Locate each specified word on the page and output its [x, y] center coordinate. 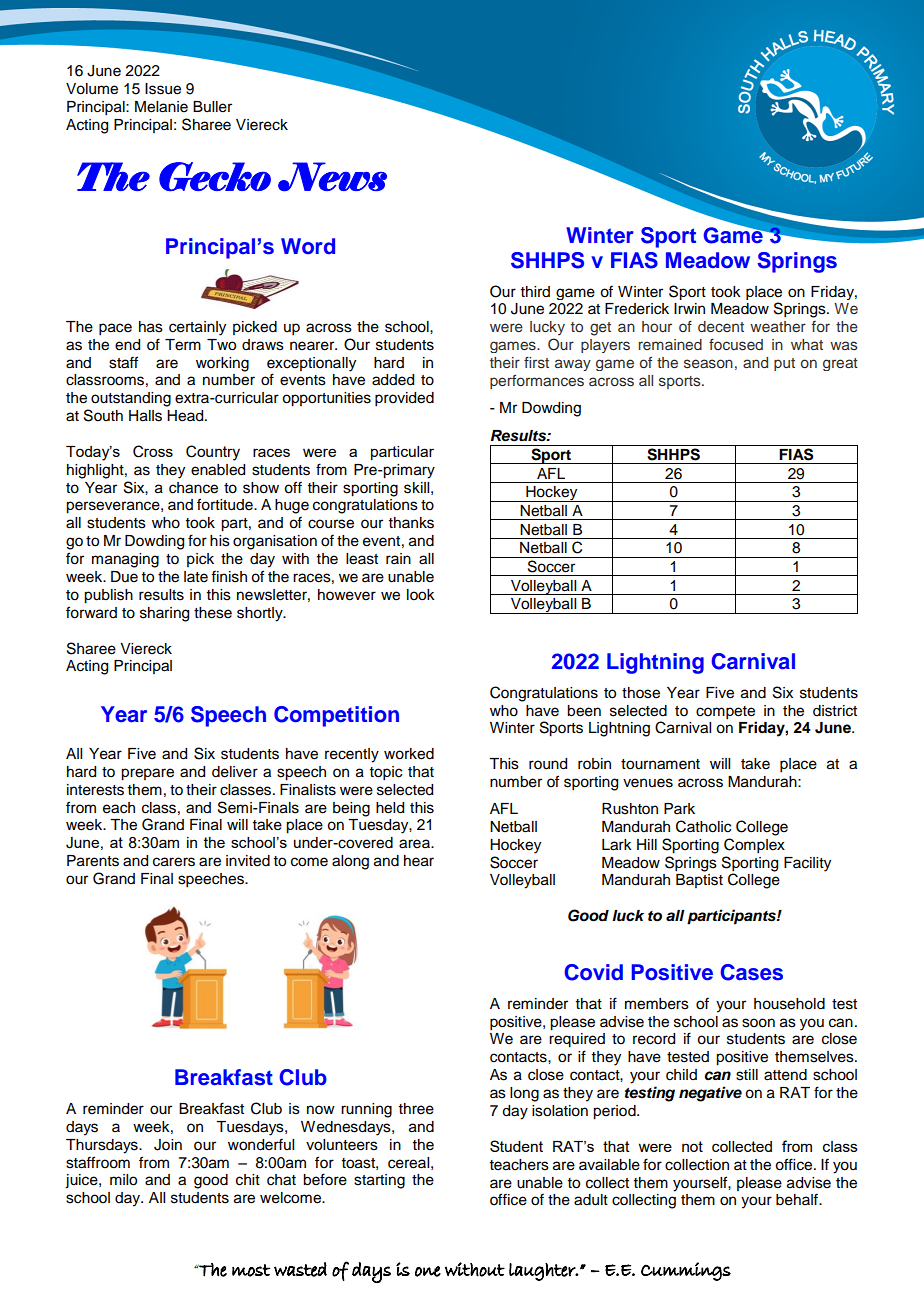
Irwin [689, 308]
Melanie [161, 107]
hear [419, 861]
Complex [754, 846]
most [251, 1270]
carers [174, 862]
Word [308, 246]
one [428, 1271]
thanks [411, 523]
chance [193, 488]
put [784, 364]
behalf [798, 1199]
